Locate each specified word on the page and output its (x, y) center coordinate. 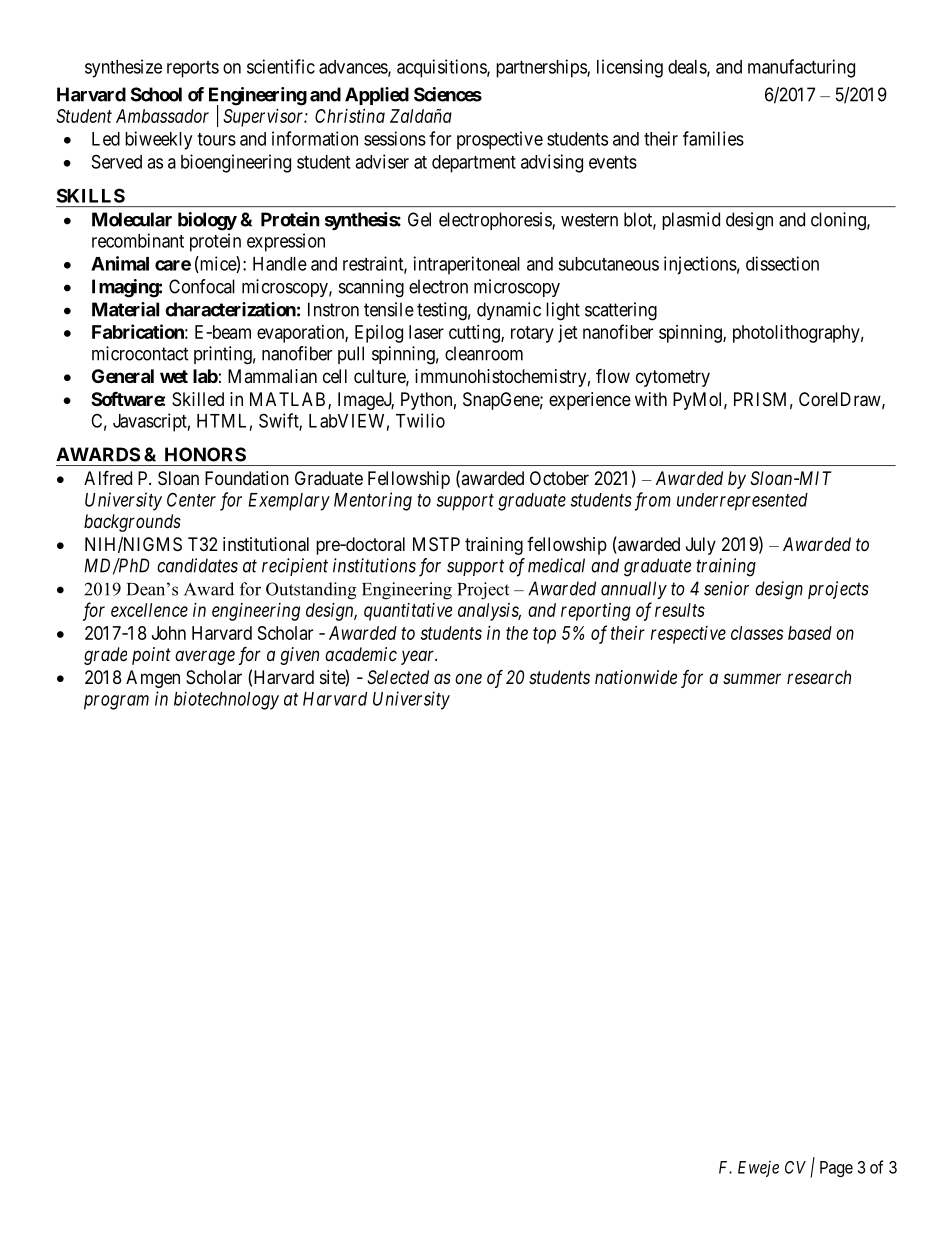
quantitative (408, 612)
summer (752, 678)
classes (757, 633)
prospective (500, 140)
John (169, 633)
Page (836, 1169)
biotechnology (226, 700)
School (156, 94)
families (713, 138)
